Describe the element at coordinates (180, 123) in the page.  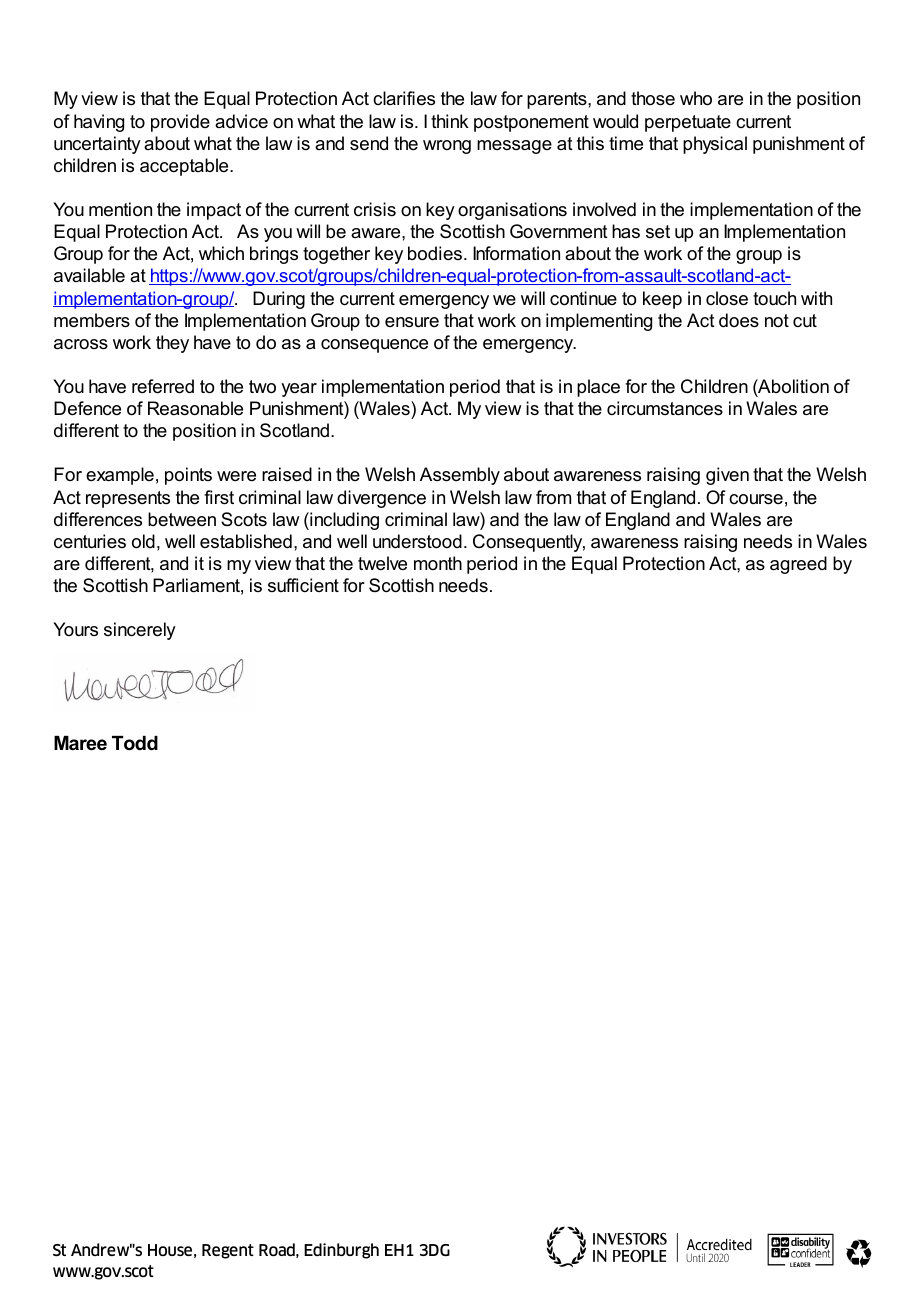
I see `provide` at that location.
